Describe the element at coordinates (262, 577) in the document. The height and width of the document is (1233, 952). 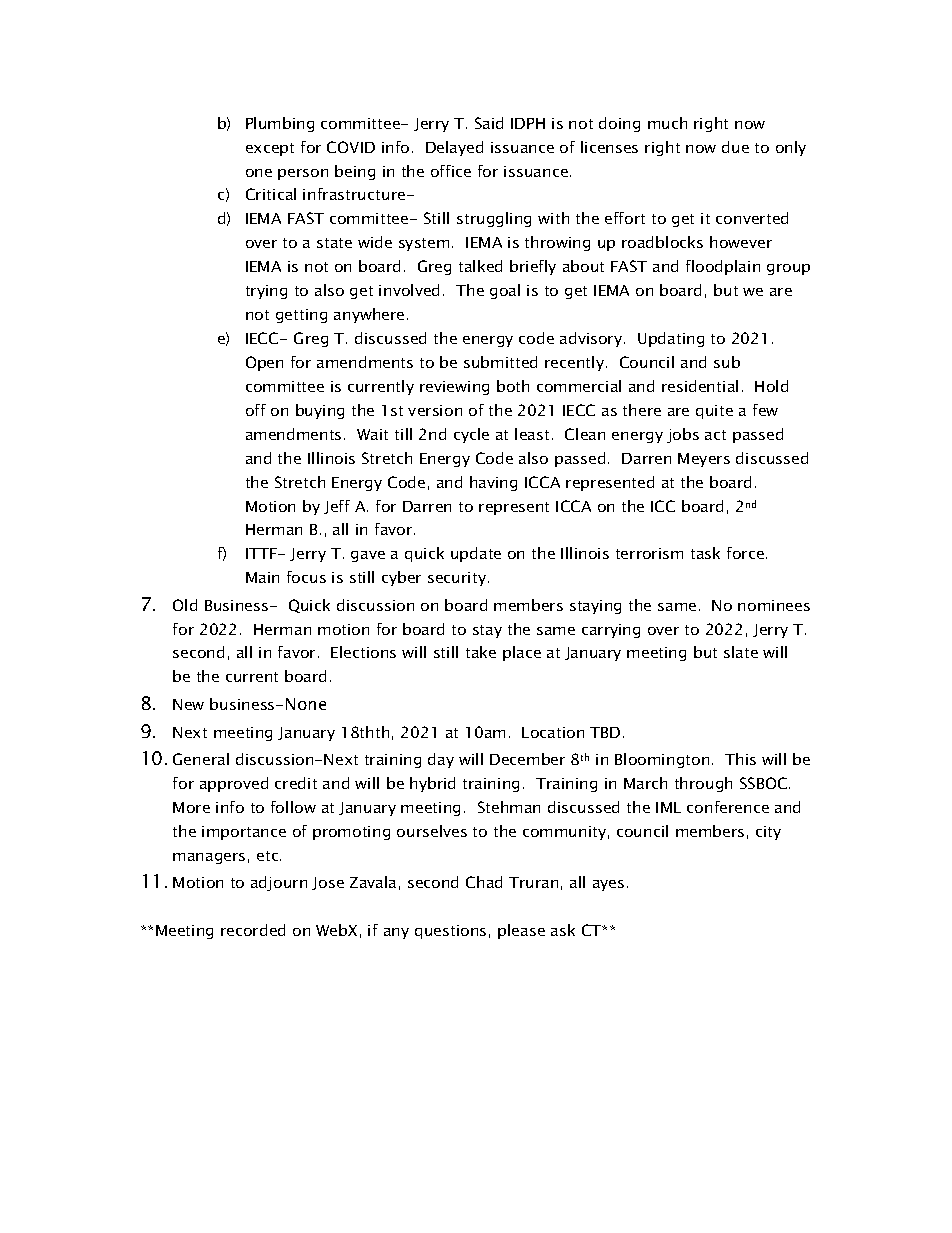
I see `Main` at that location.
